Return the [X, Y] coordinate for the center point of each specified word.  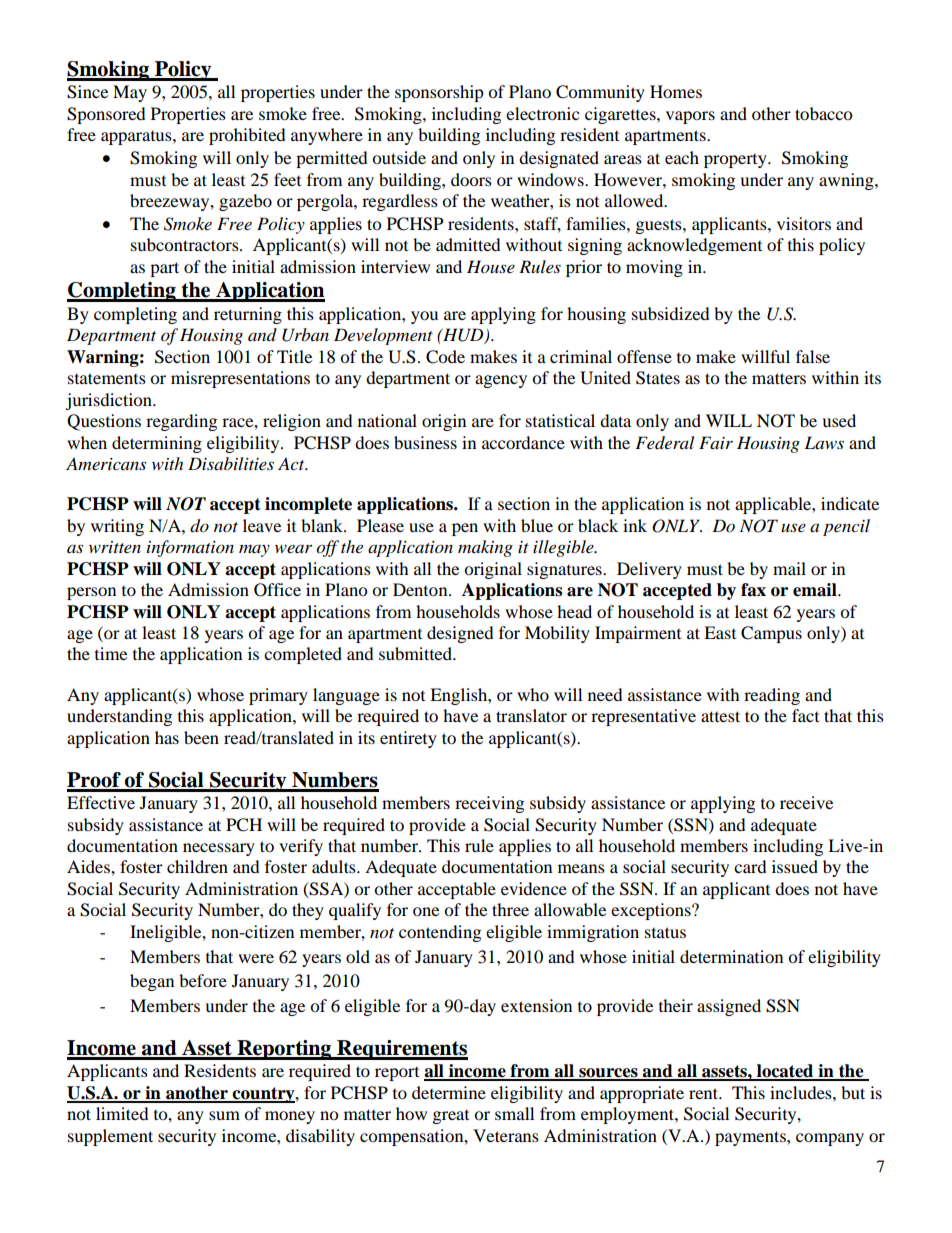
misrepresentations [240, 379]
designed [460, 634]
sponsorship [439, 93]
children [197, 866]
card [750, 866]
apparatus [137, 138]
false [813, 356]
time [111, 653]
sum [224, 1115]
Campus [771, 634]
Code [445, 357]
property [736, 161]
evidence [534, 888]
